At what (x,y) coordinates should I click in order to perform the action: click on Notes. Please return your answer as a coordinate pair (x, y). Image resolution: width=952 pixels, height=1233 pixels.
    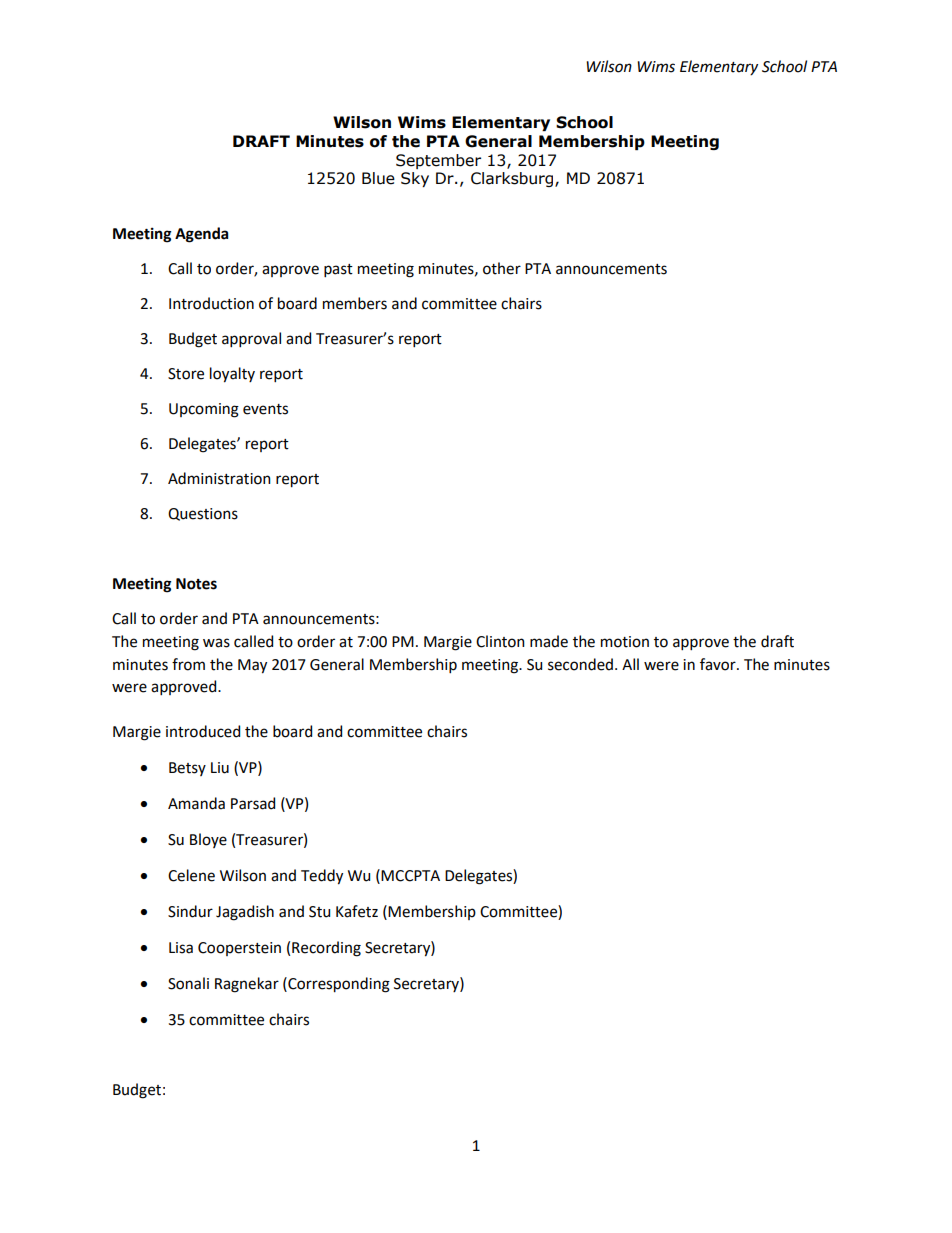
    Looking at the image, I should click on (196, 584).
